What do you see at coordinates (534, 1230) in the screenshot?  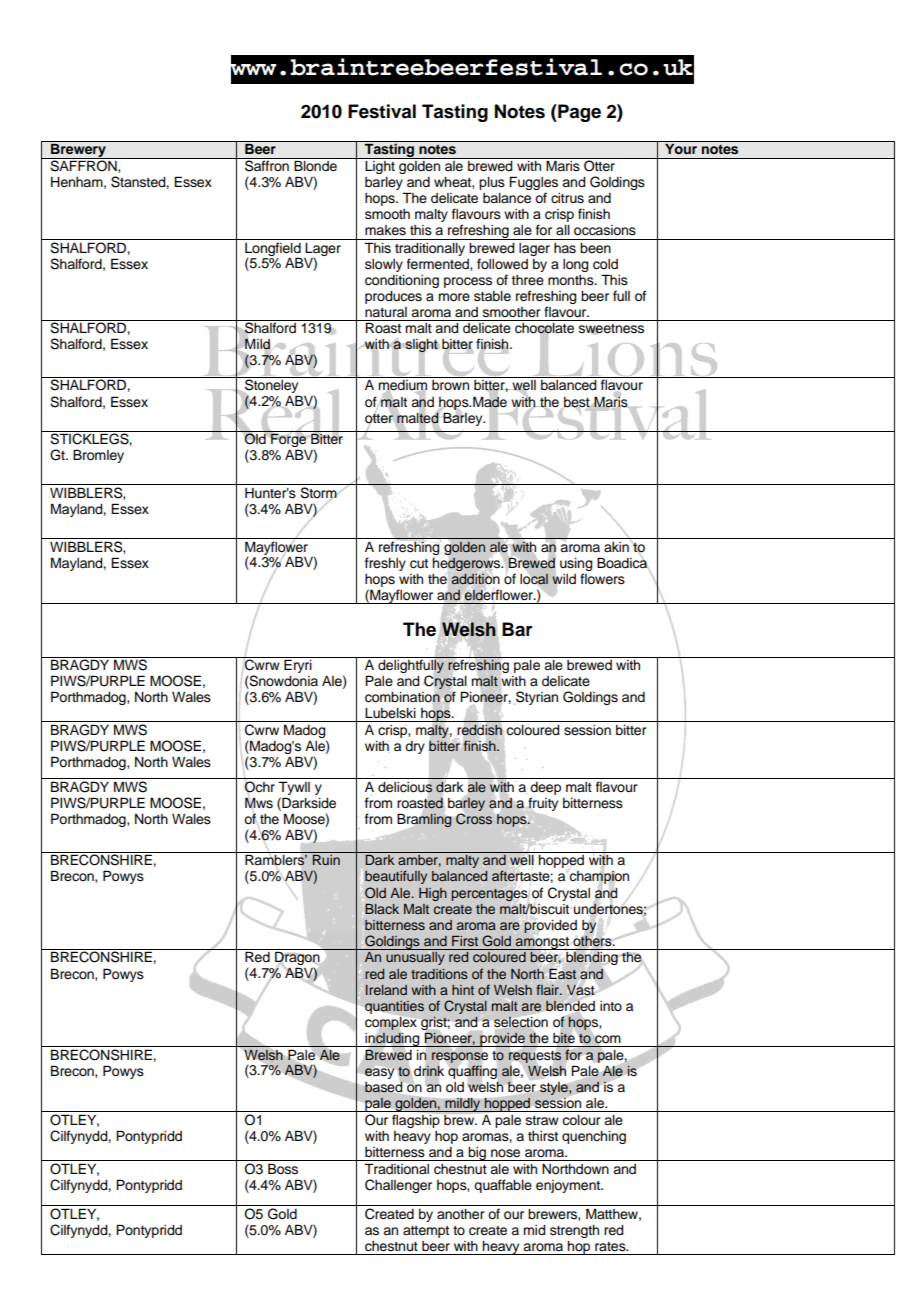 I see `mid` at bounding box center [534, 1230].
